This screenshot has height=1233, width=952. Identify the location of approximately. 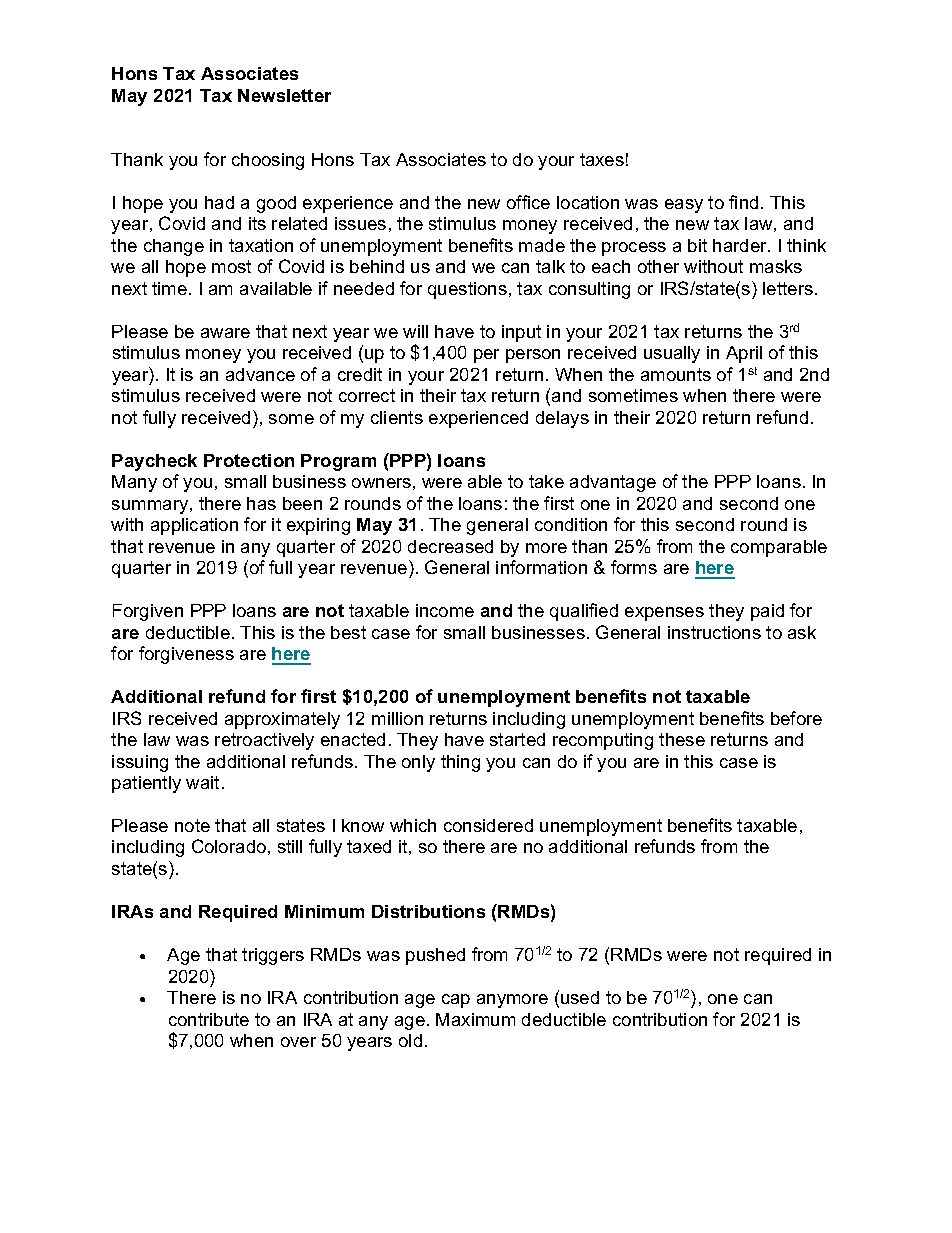
(282, 720).
